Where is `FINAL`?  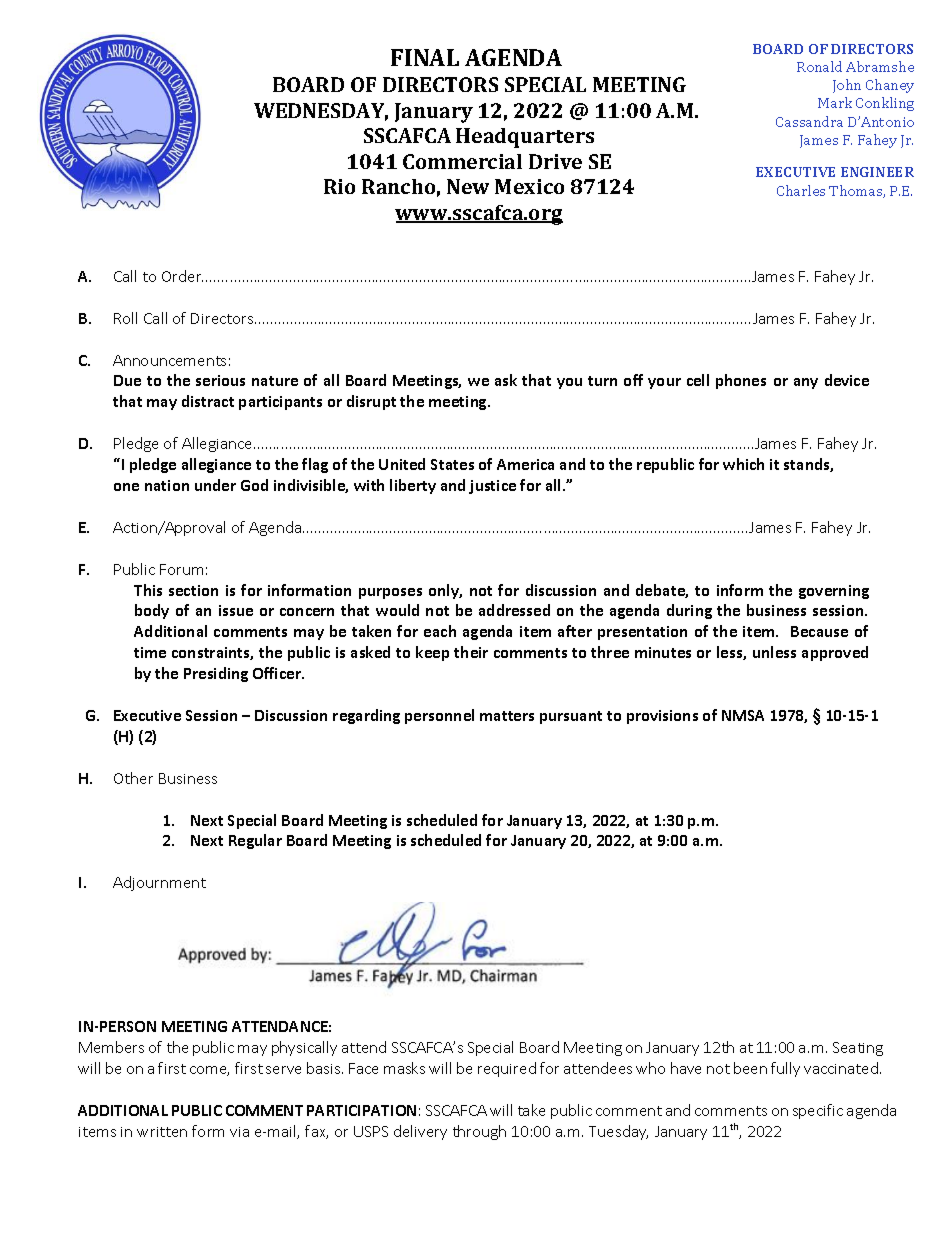
FINAL is located at coordinates (425, 57).
